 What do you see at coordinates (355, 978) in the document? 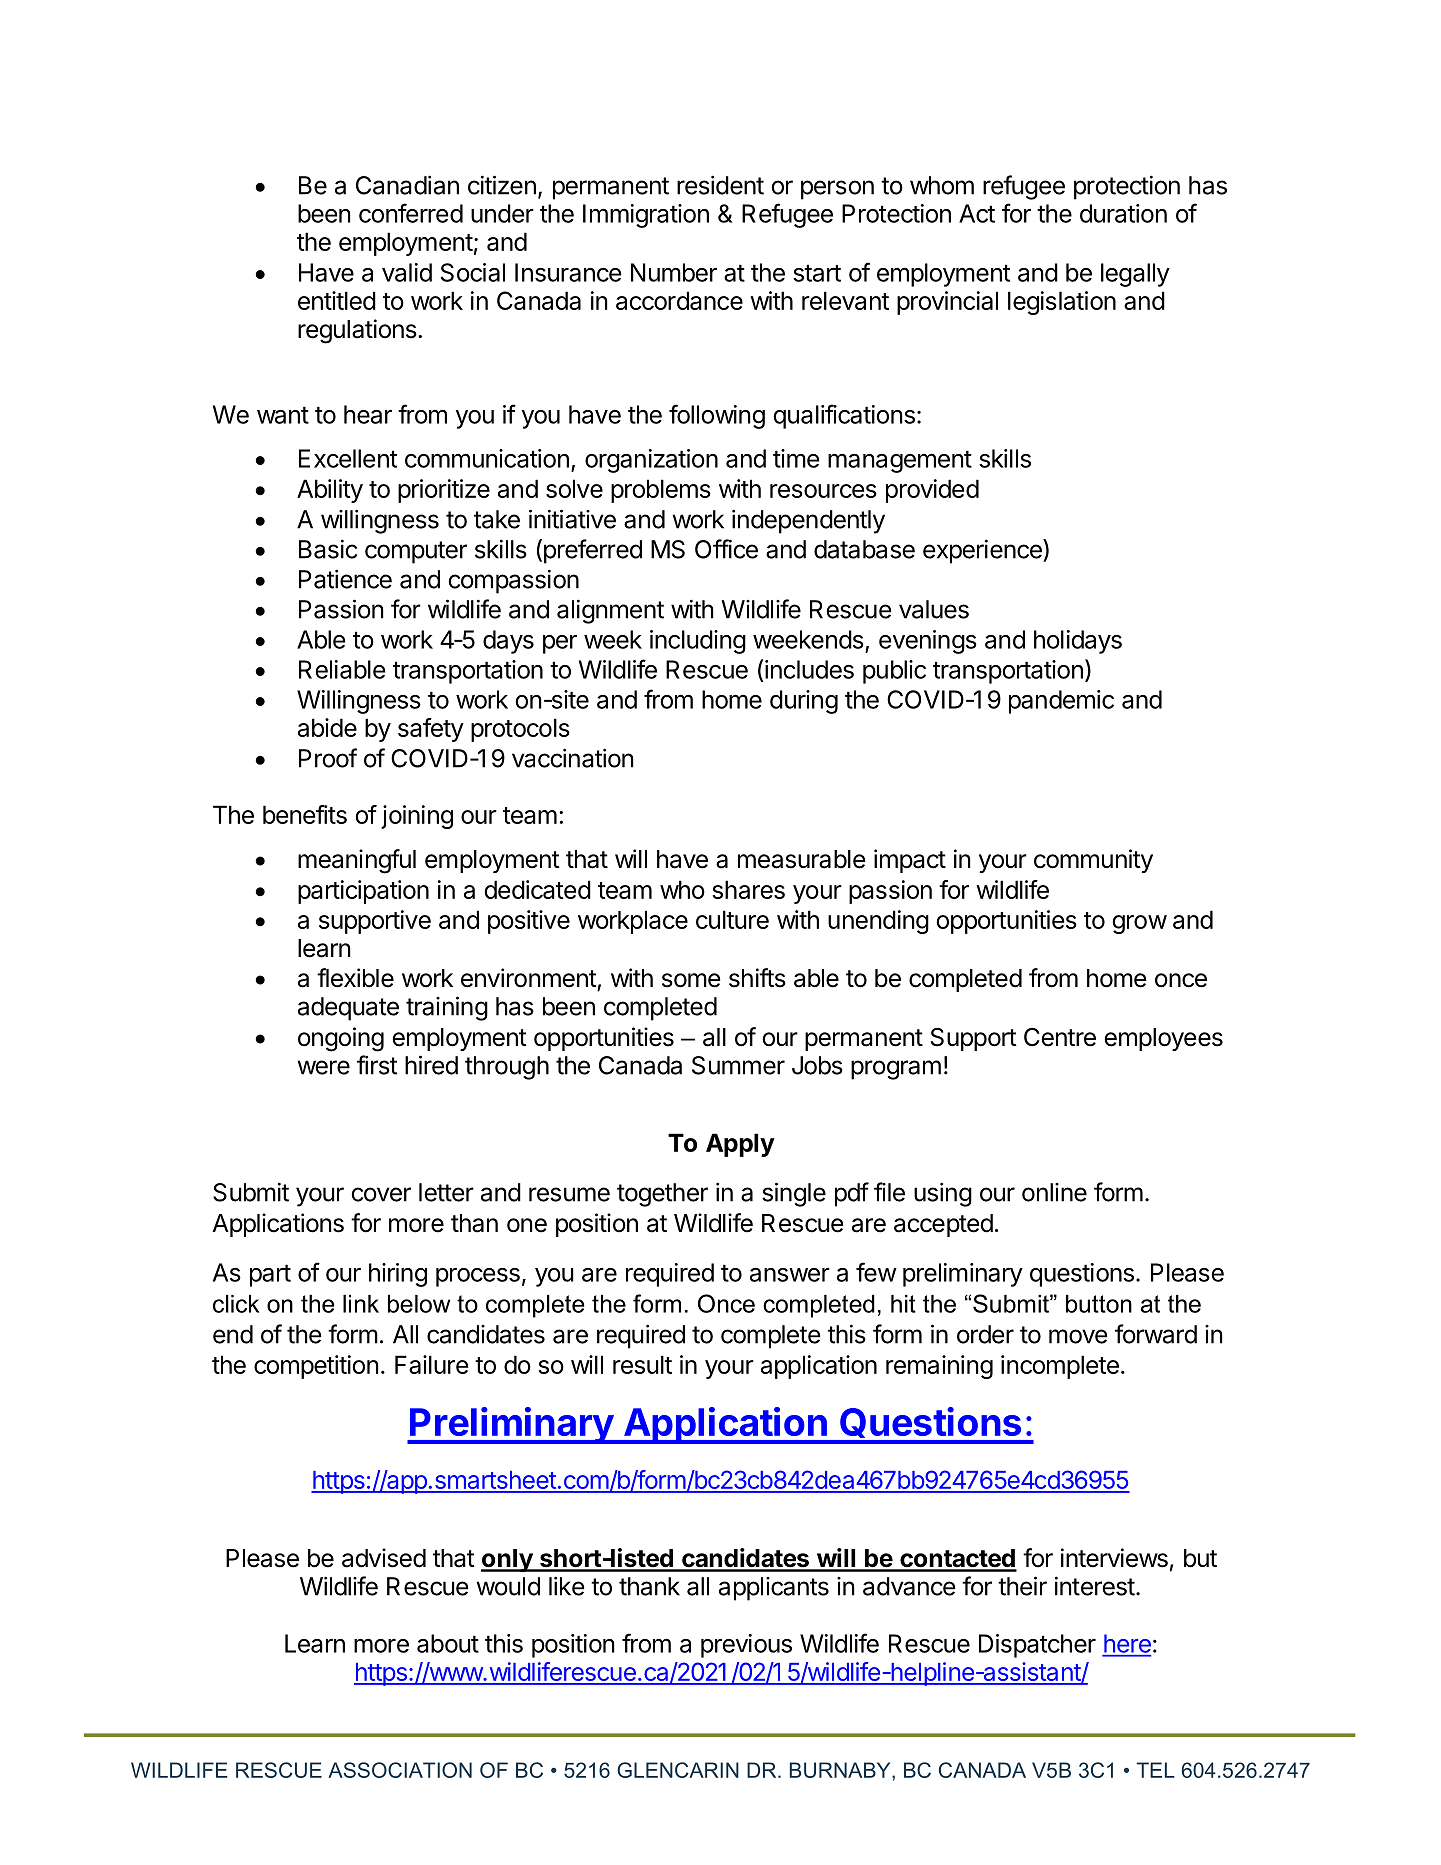
I see `flexible` at bounding box center [355, 978].
